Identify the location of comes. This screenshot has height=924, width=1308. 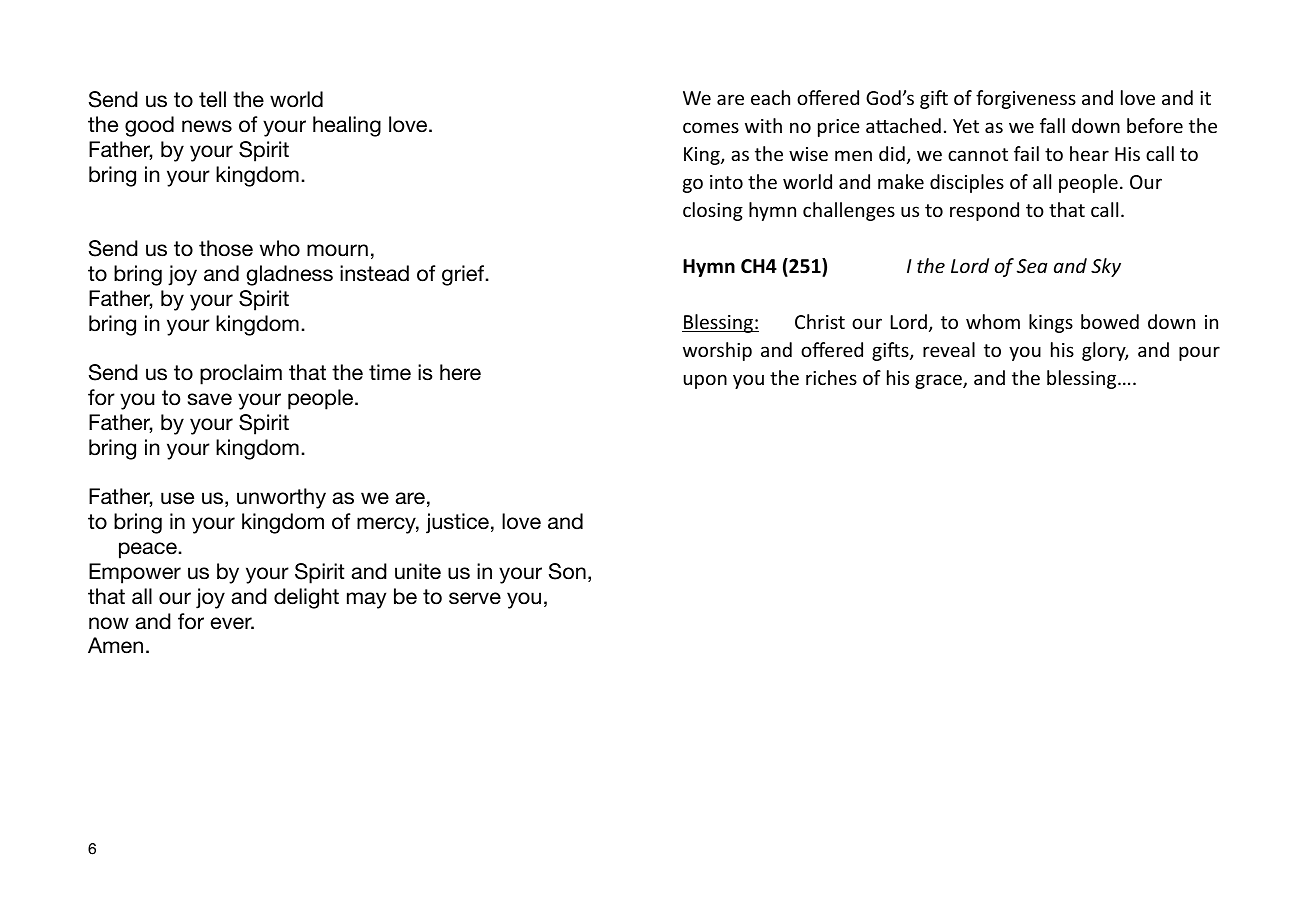
(711, 127).
